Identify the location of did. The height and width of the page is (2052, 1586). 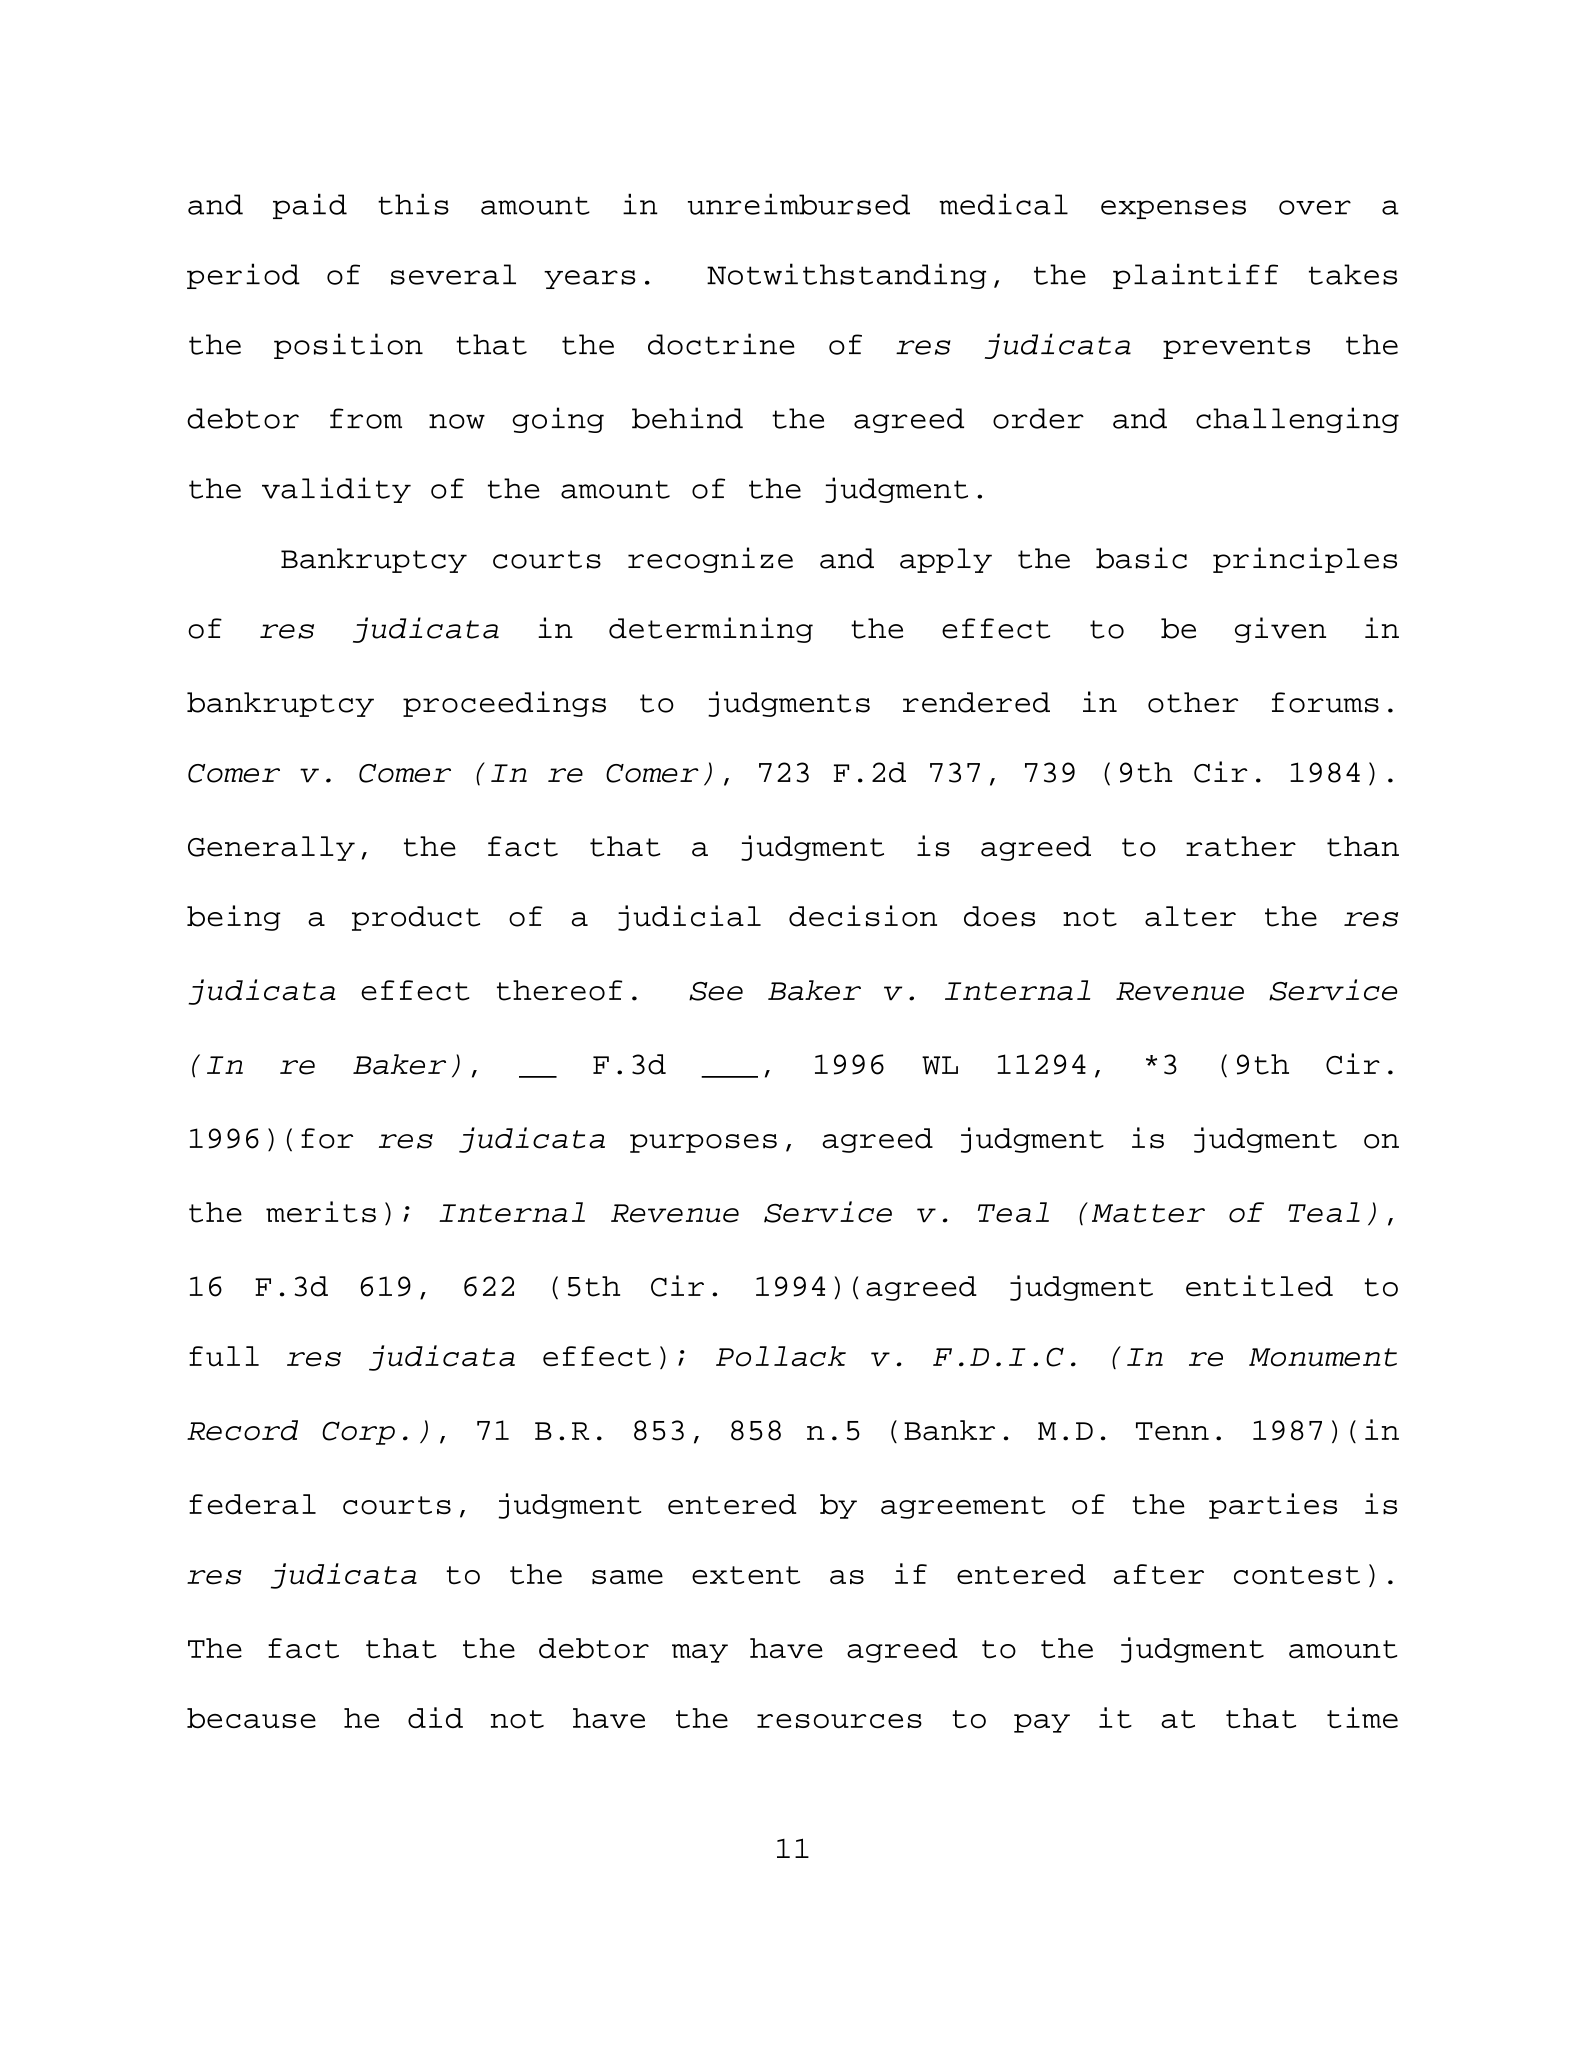
(435, 1717).
